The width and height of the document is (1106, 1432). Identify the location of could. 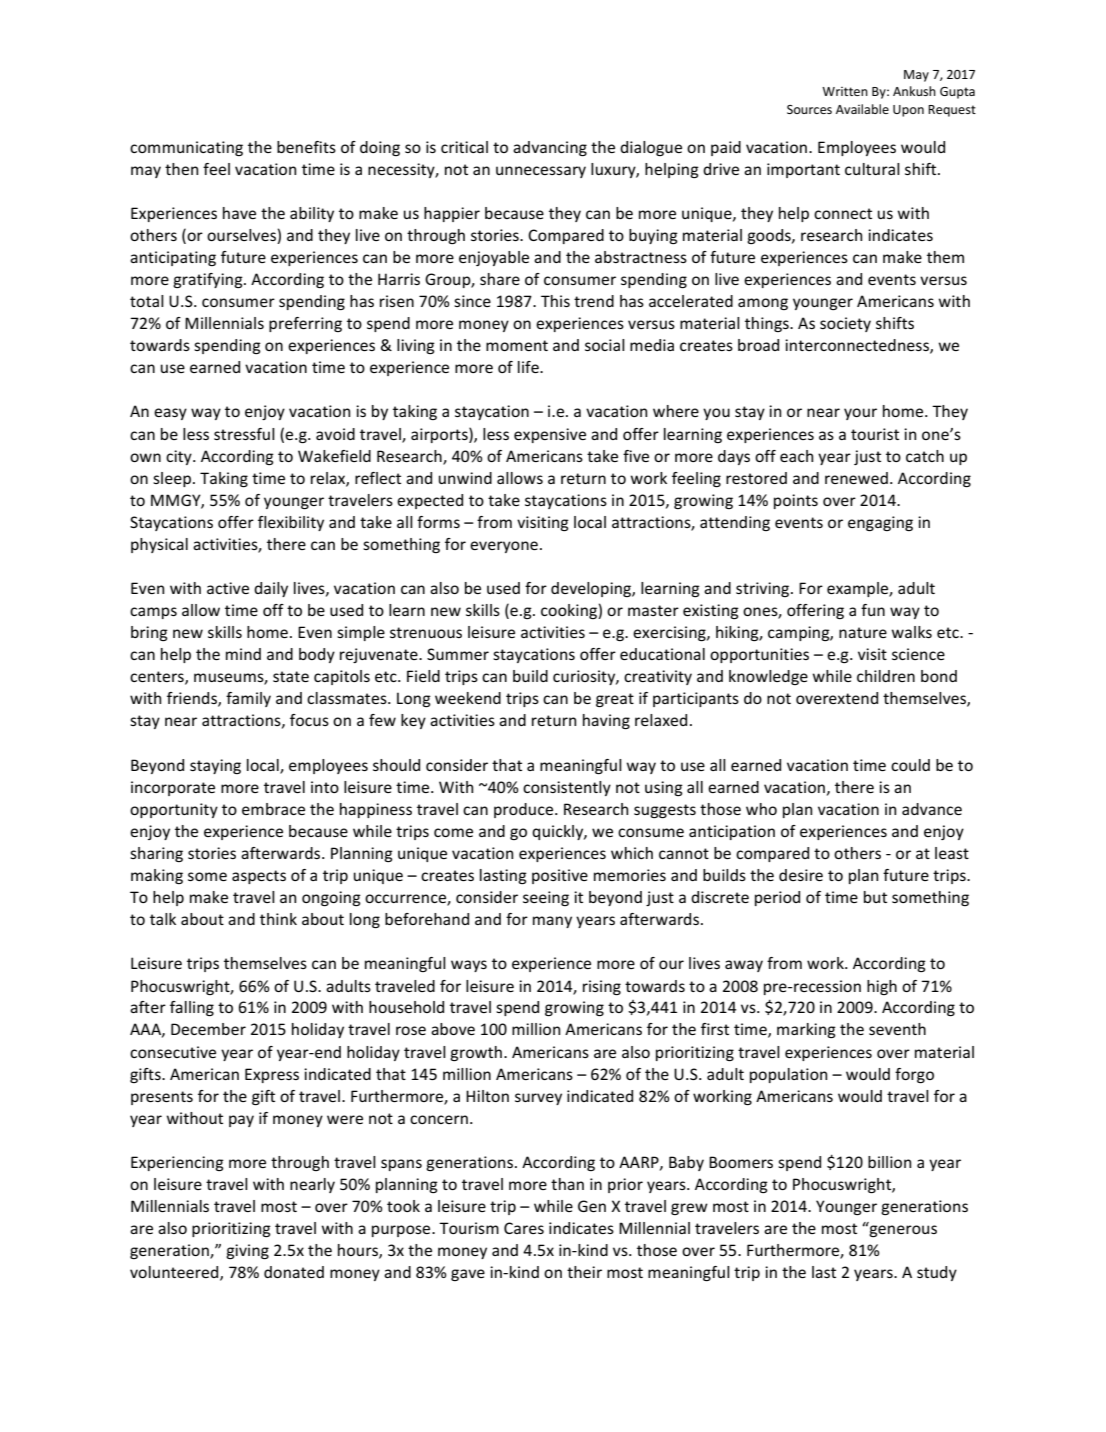
(910, 765).
